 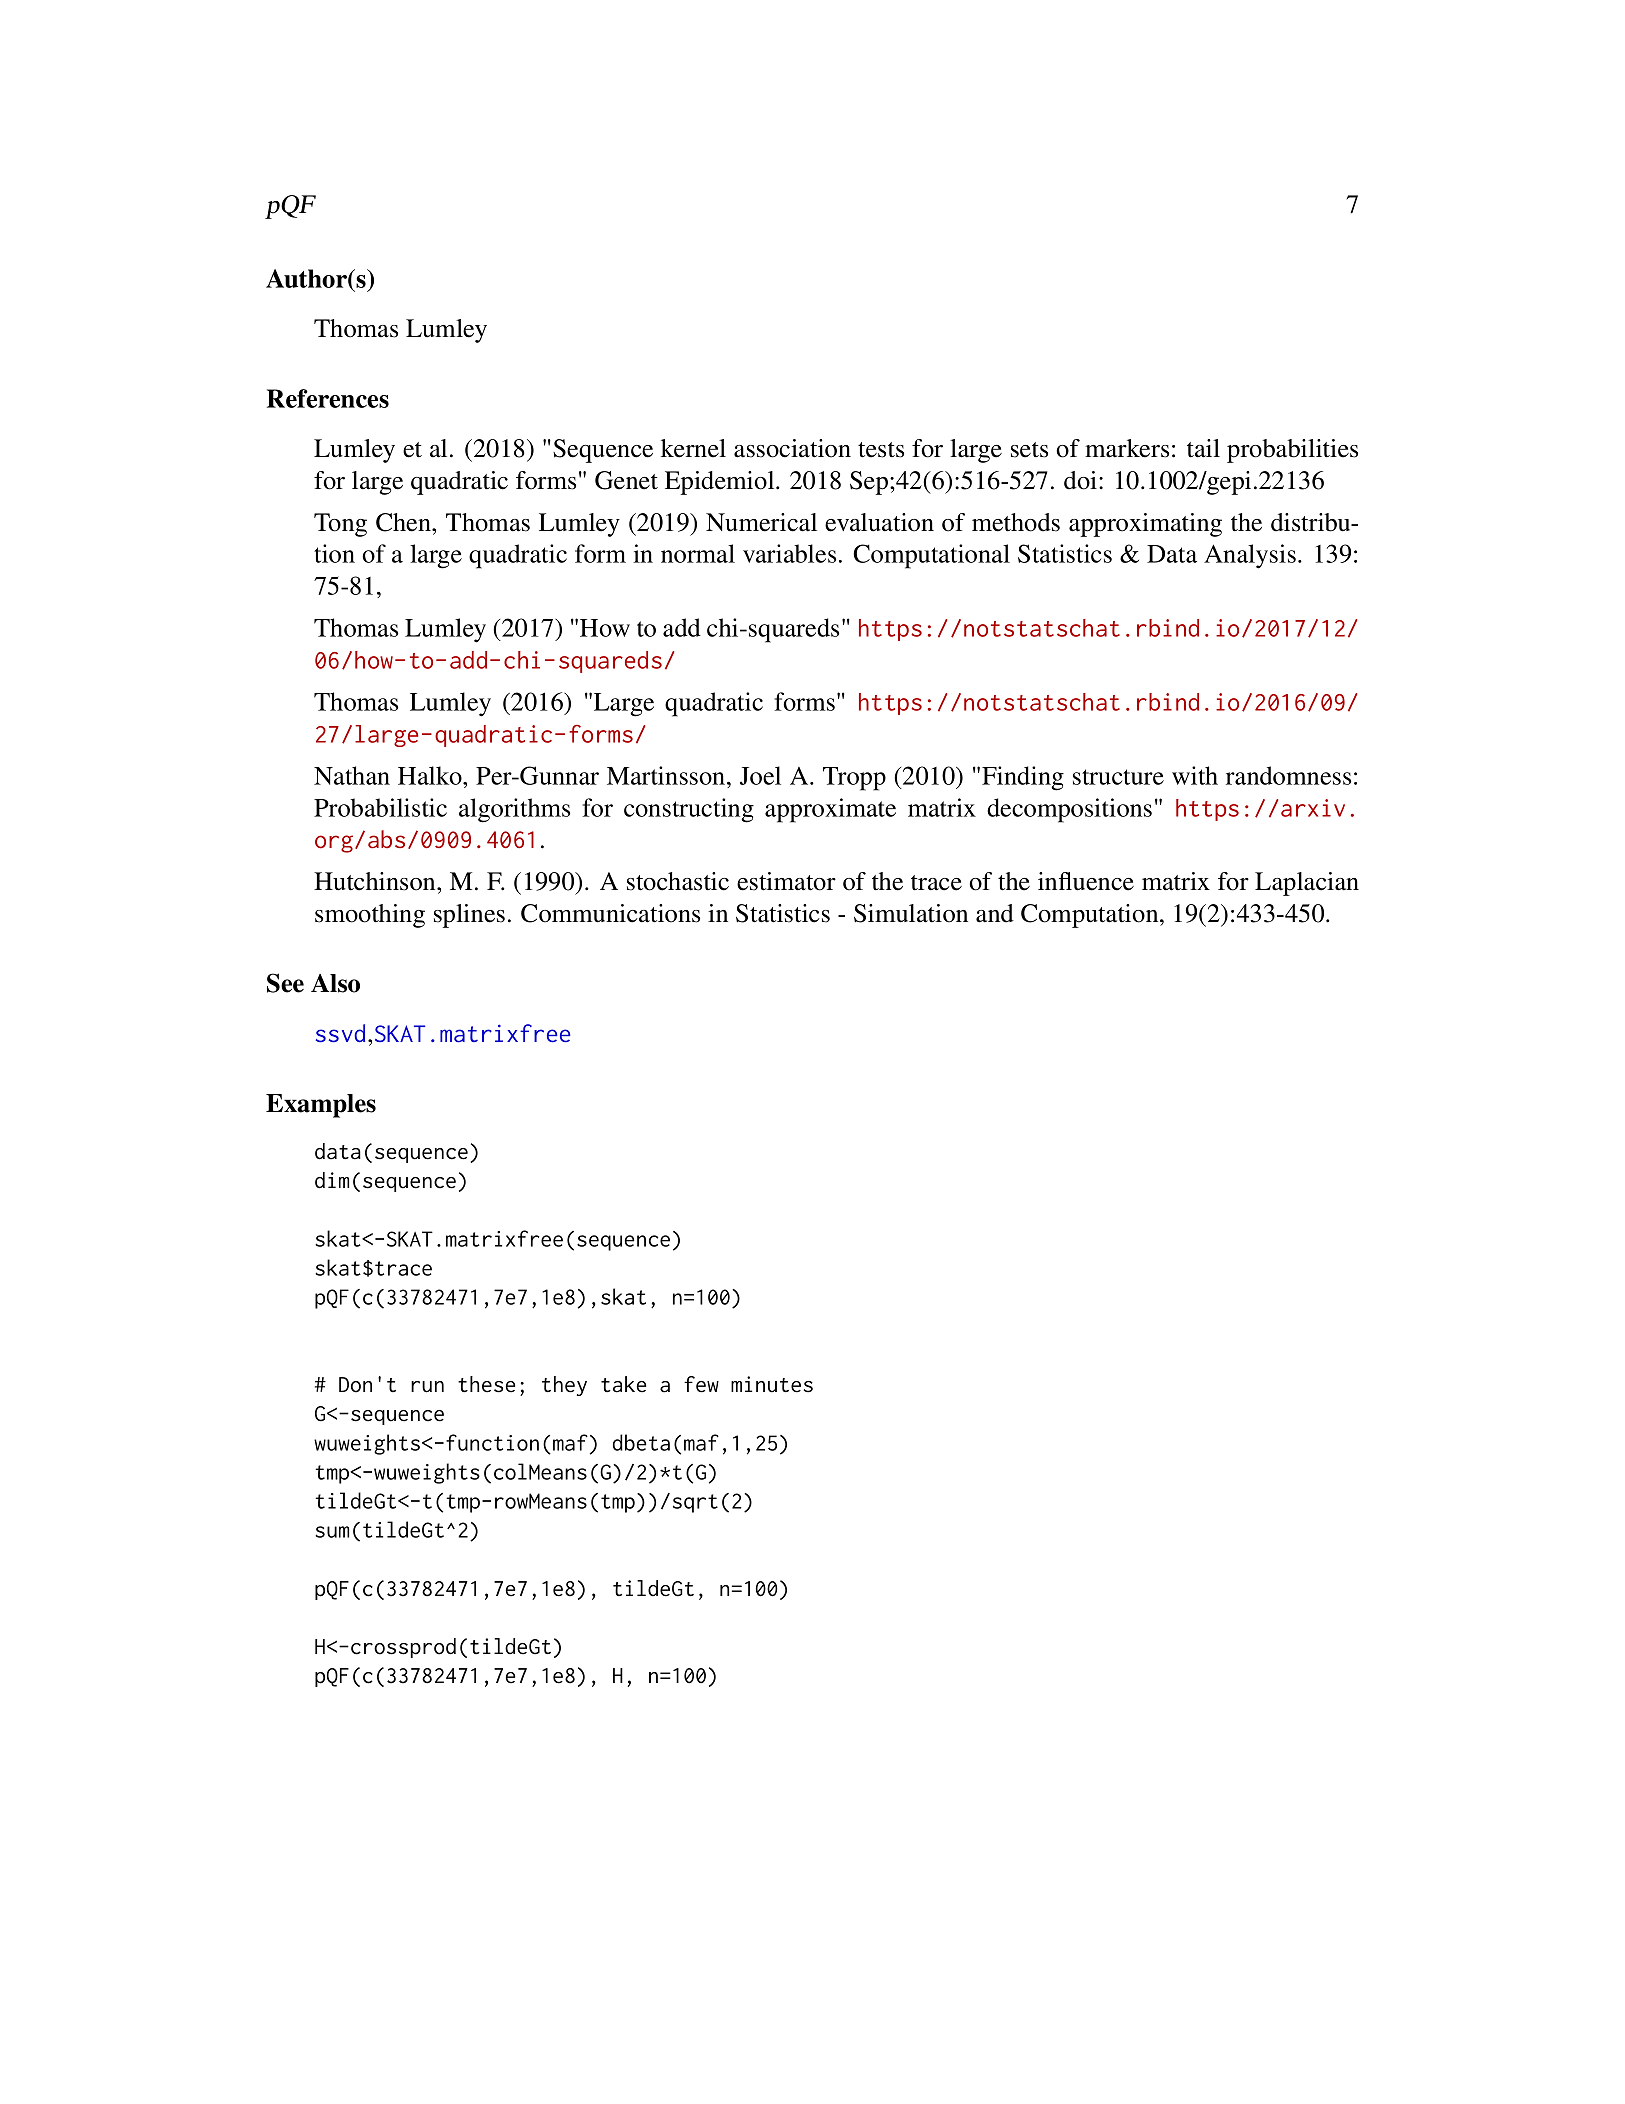 What do you see at coordinates (1307, 884) in the page?
I see `Laplacian` at bounding box center [1307, 884].
